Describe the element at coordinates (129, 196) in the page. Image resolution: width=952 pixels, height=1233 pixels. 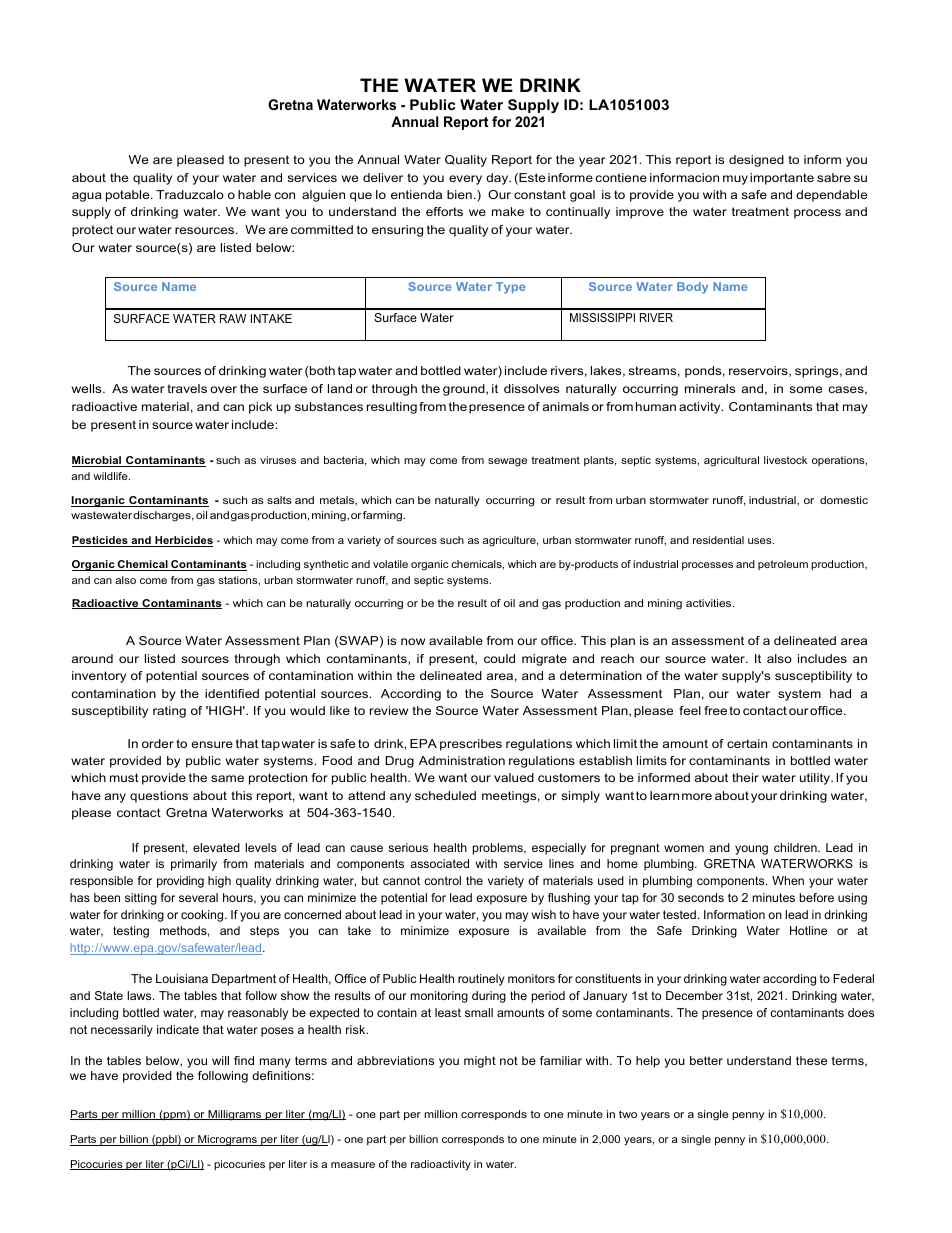
I see `potable` at that location.
